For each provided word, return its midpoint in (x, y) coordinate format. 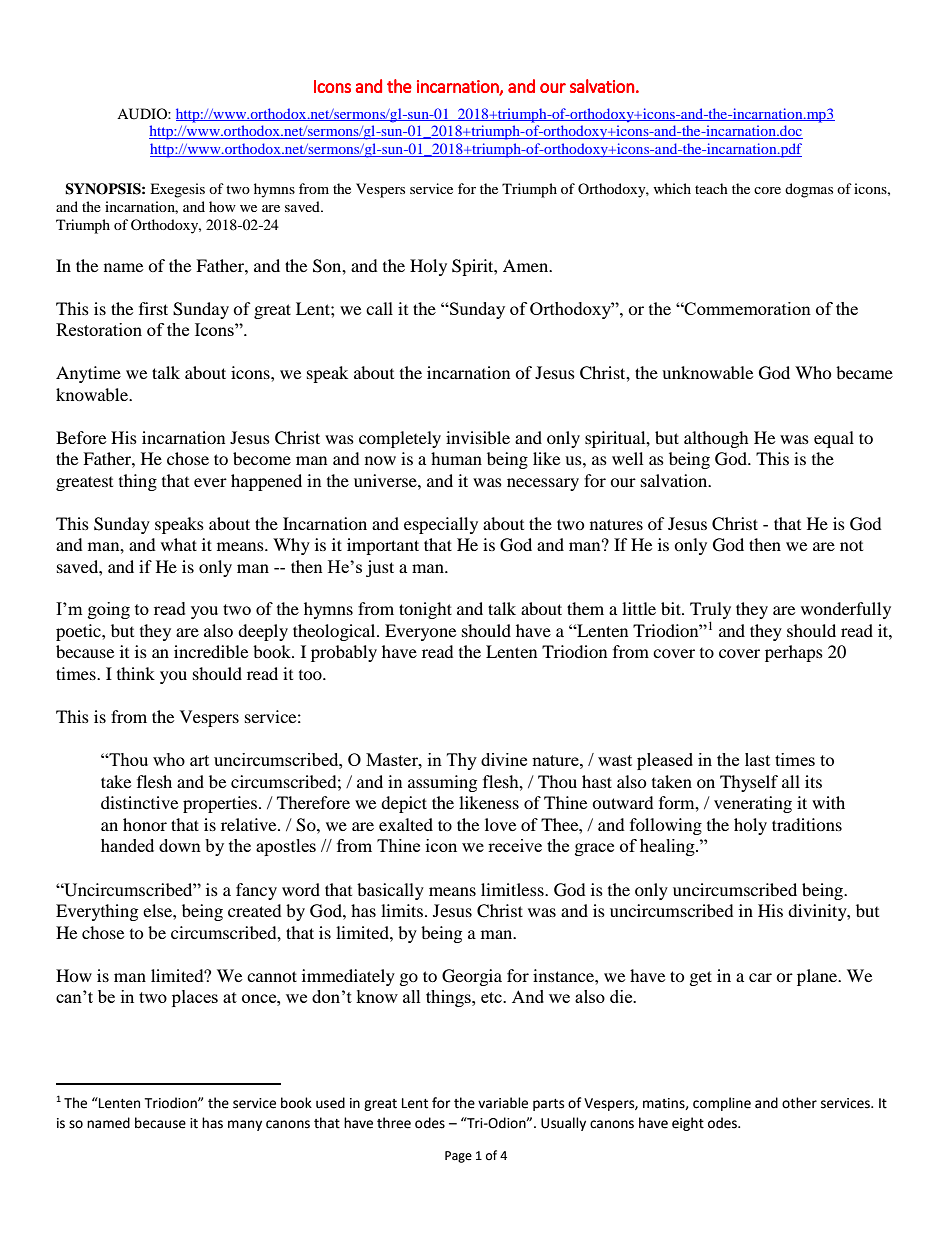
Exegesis (177, 190)
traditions (807, 824)
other (799, 1103)
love (500, 824)
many (245, 1125)
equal (834, 439)
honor (145, 824)
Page (458, 1157)
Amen (527, 265)
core (767, 190)
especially (441, 525)
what (179, 544)
